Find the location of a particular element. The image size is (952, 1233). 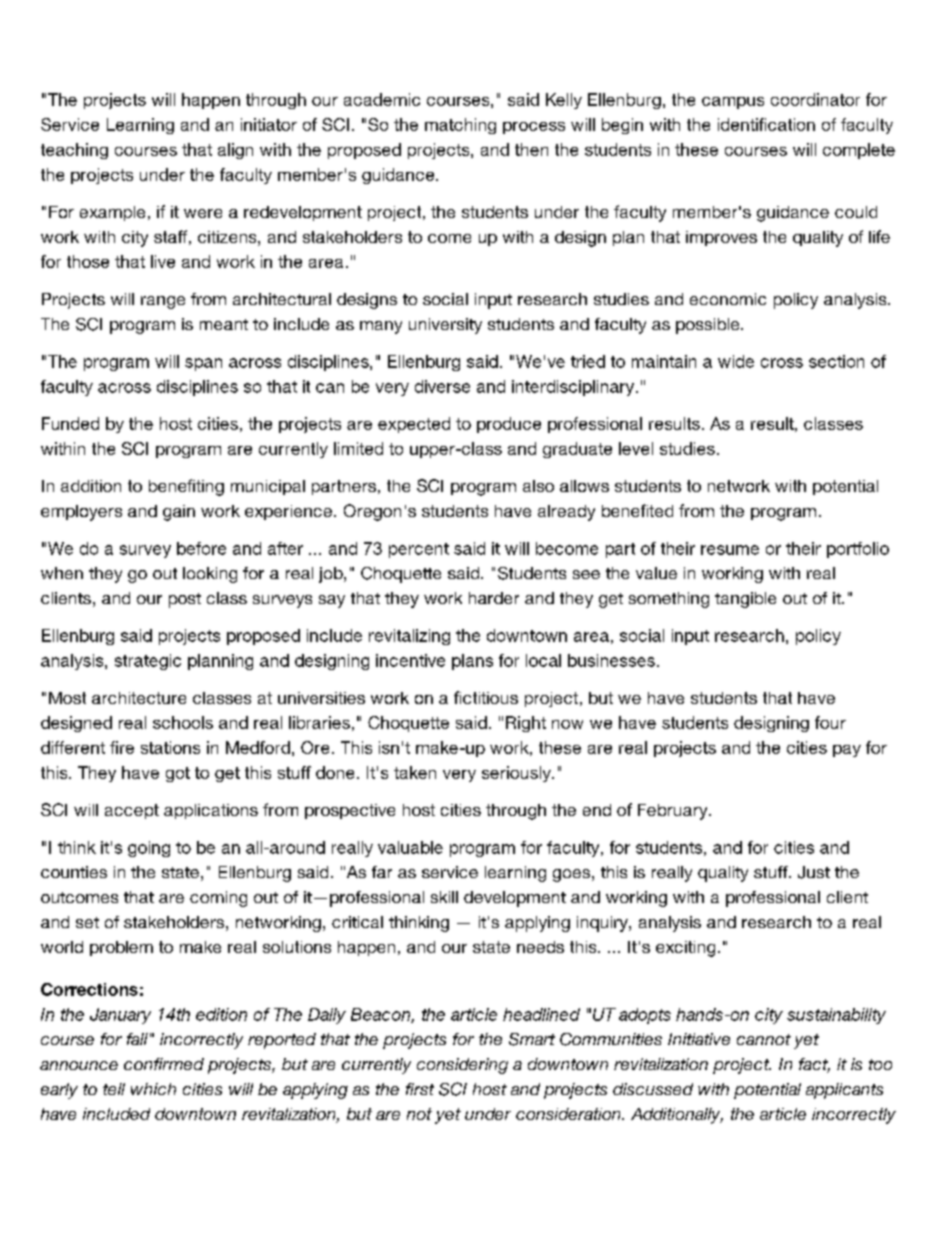

which is located at coordinates (153, 1089).
